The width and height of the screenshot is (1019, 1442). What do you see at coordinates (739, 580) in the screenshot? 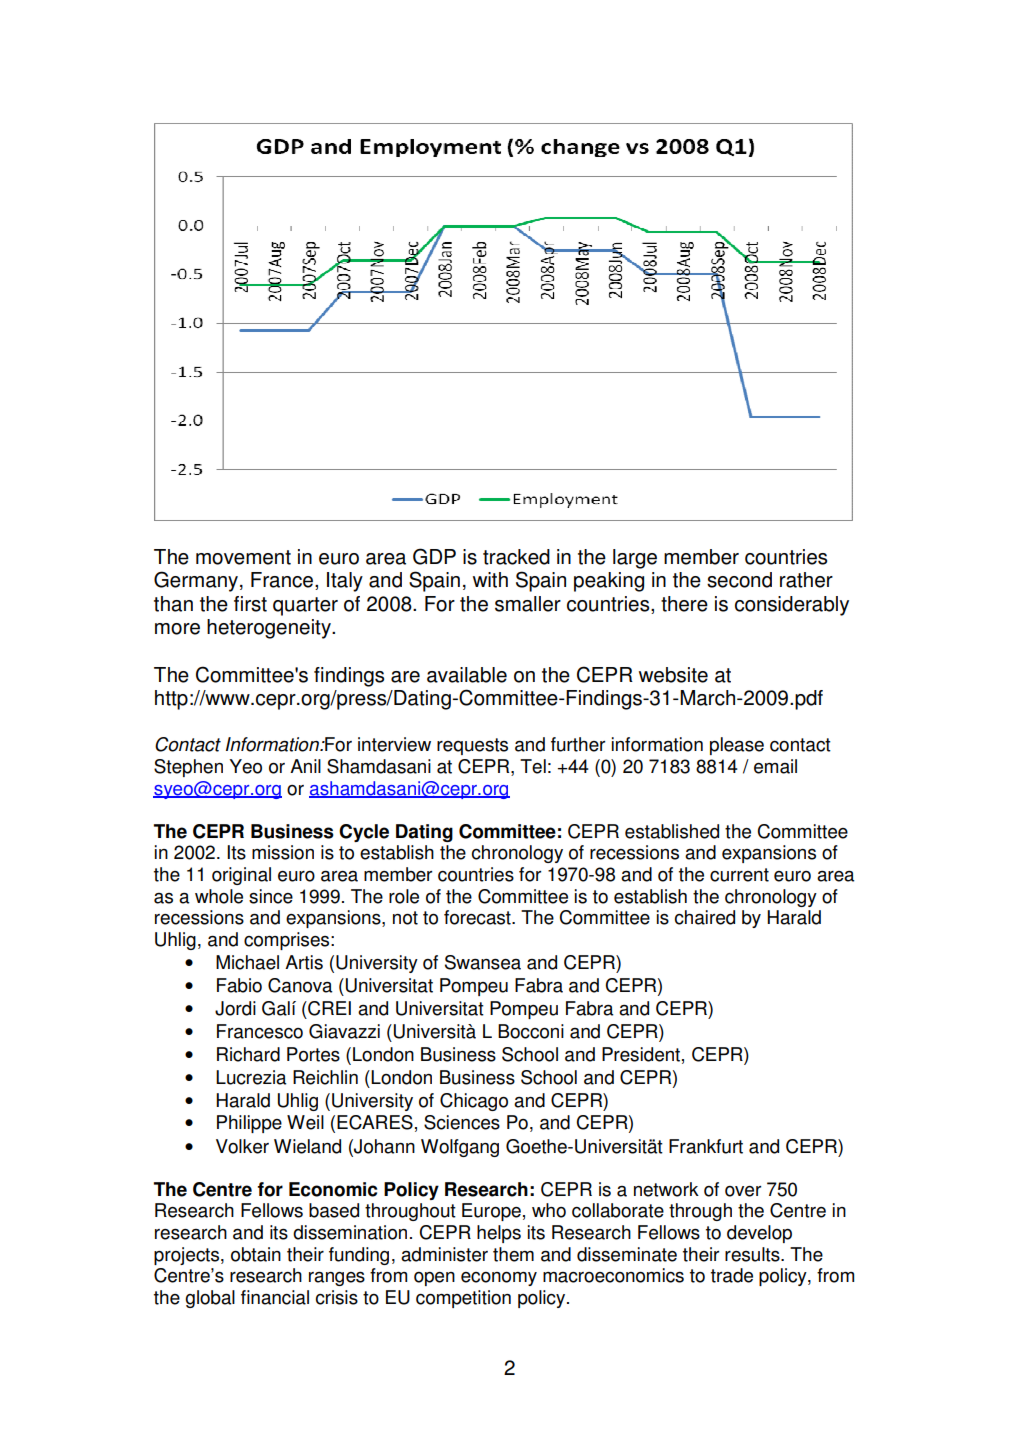
I see `second` at bounding box center [739, 580].
